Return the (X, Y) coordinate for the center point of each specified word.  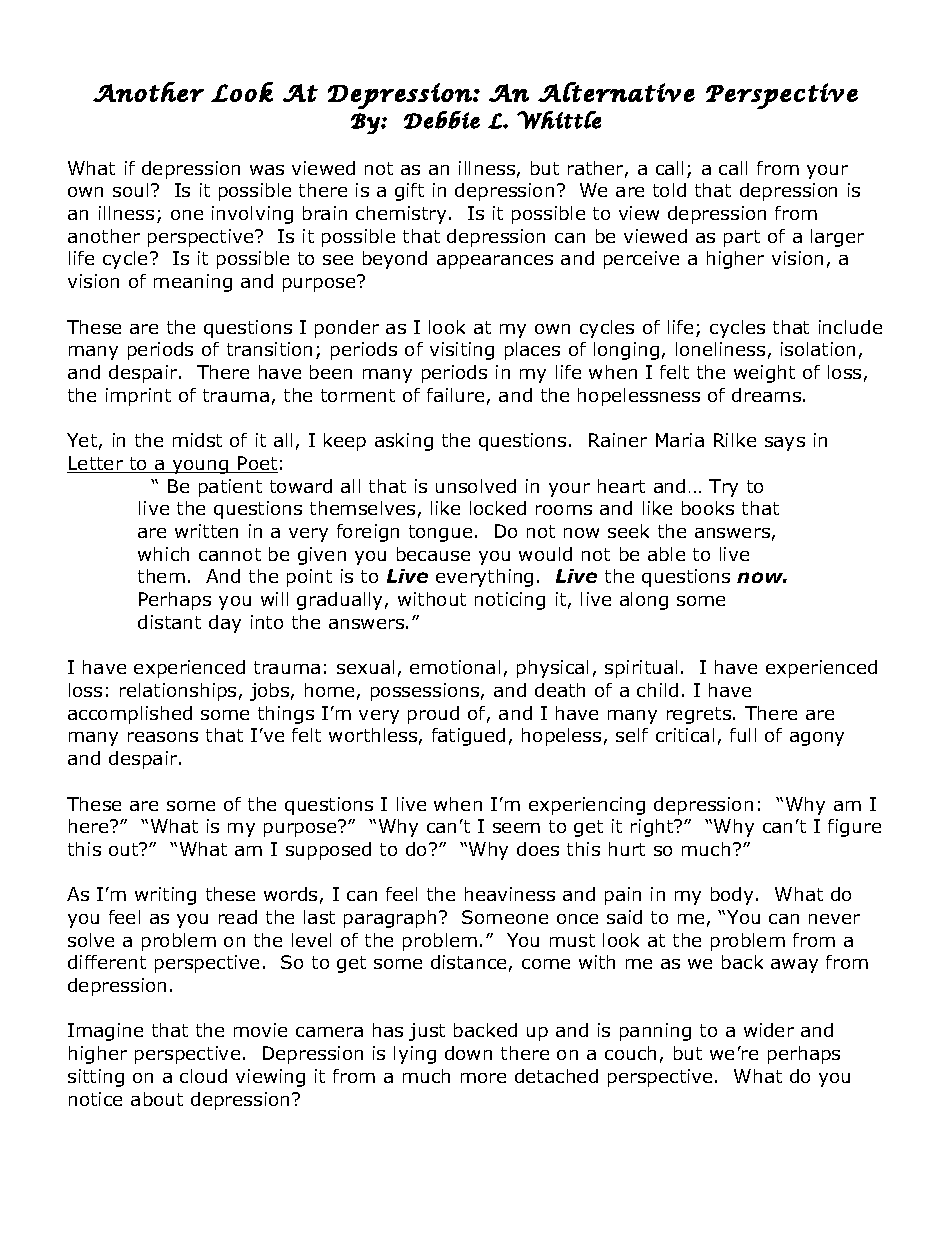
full (743, 735)
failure (455, 395)
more (483, 1078)
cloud (203, 1076)
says (785, 444)
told (669, 190)
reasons (163, 737)
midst (197, 440)
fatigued (468, 737)
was (267, 170)
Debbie (442, 120)
